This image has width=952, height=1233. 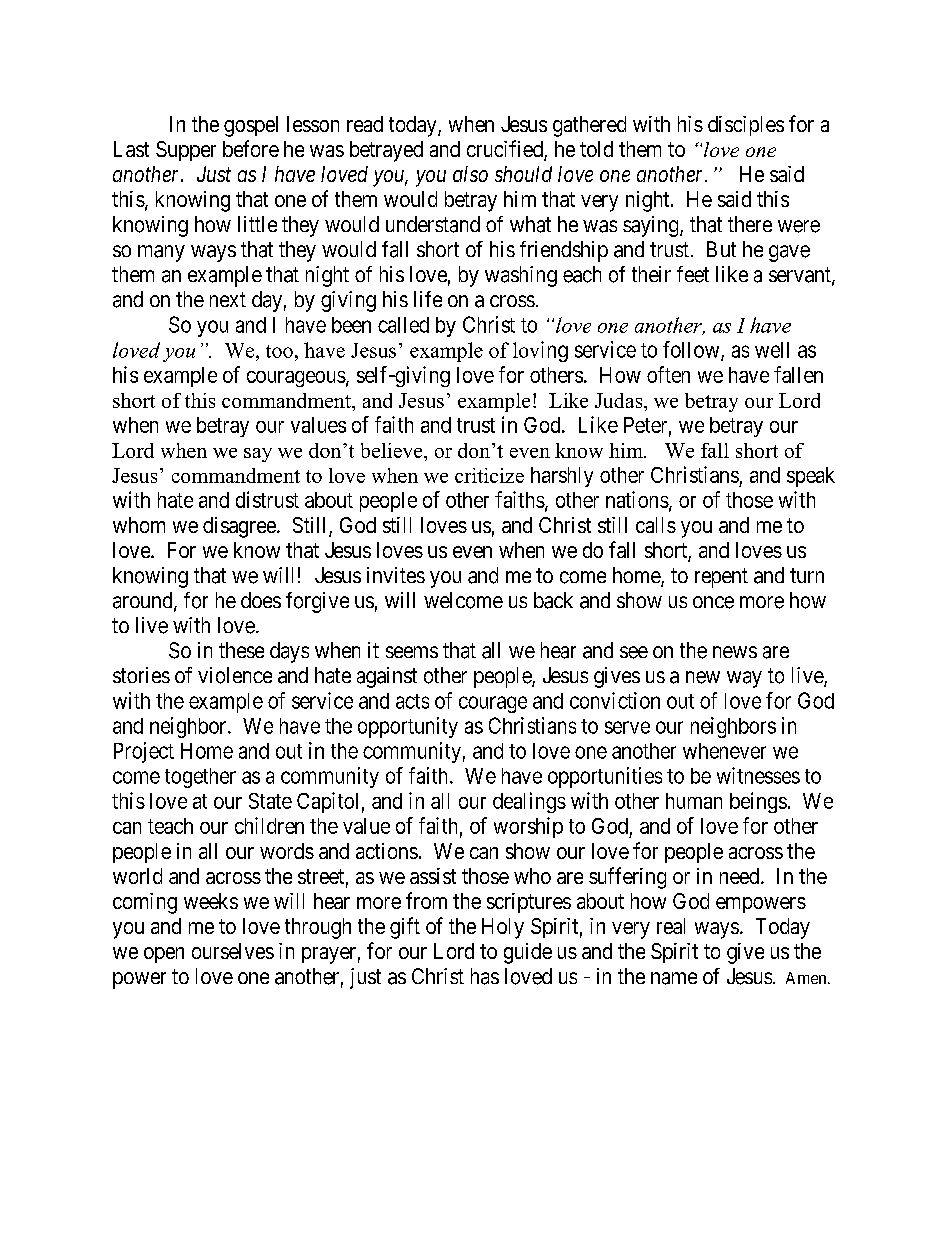 What do you see at coordinates (735, 652) in the image?
I see `news` at bounding box center [735, 652].
